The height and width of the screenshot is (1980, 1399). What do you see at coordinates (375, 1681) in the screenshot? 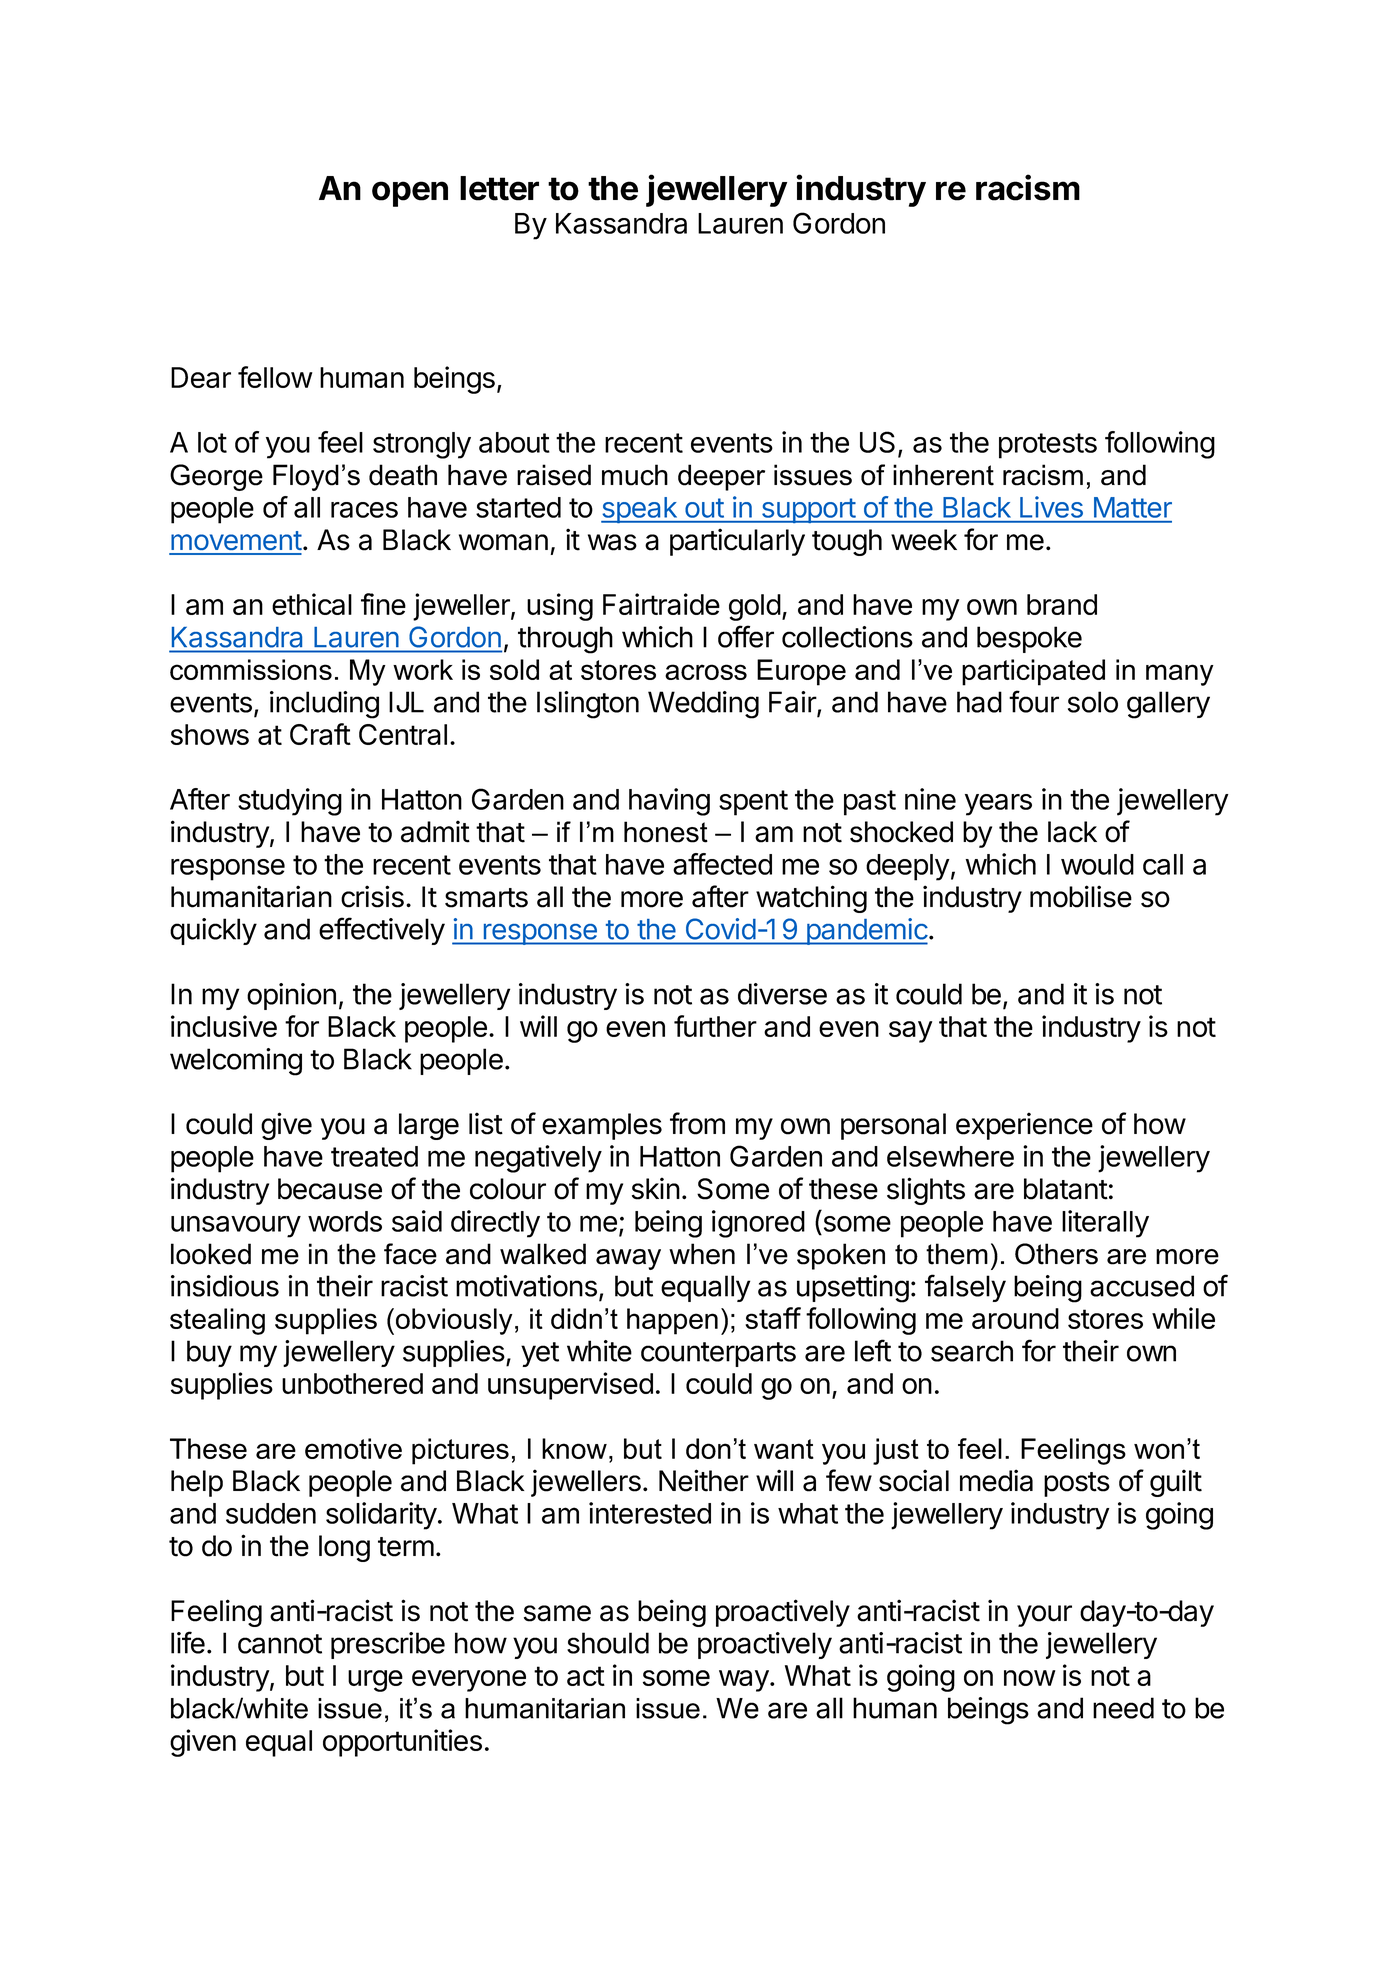
I see `urge` at bounding box center [375, 1681].
